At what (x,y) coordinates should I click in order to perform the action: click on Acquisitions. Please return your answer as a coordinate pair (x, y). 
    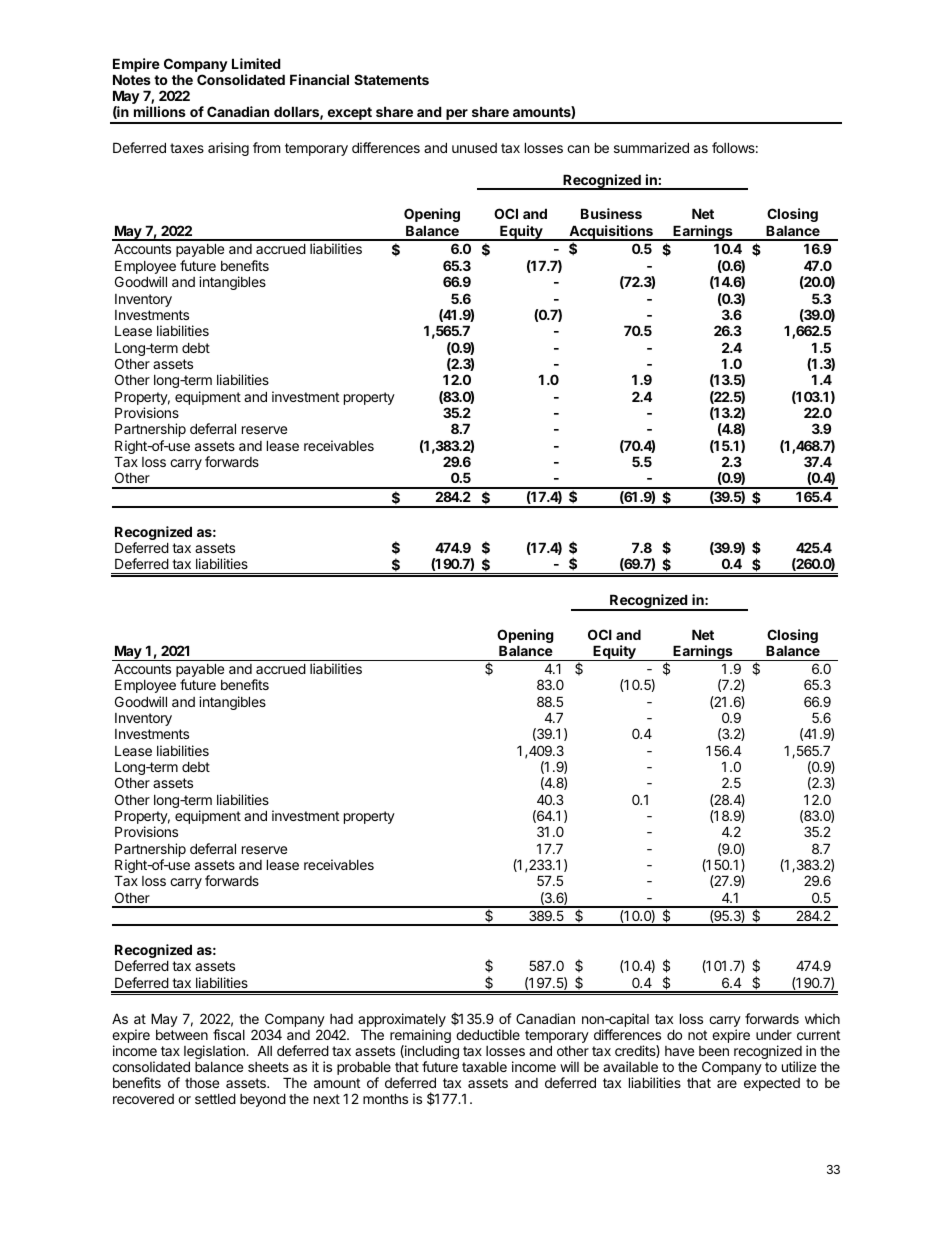
    Looking at the image, I should click on (611, 233).
